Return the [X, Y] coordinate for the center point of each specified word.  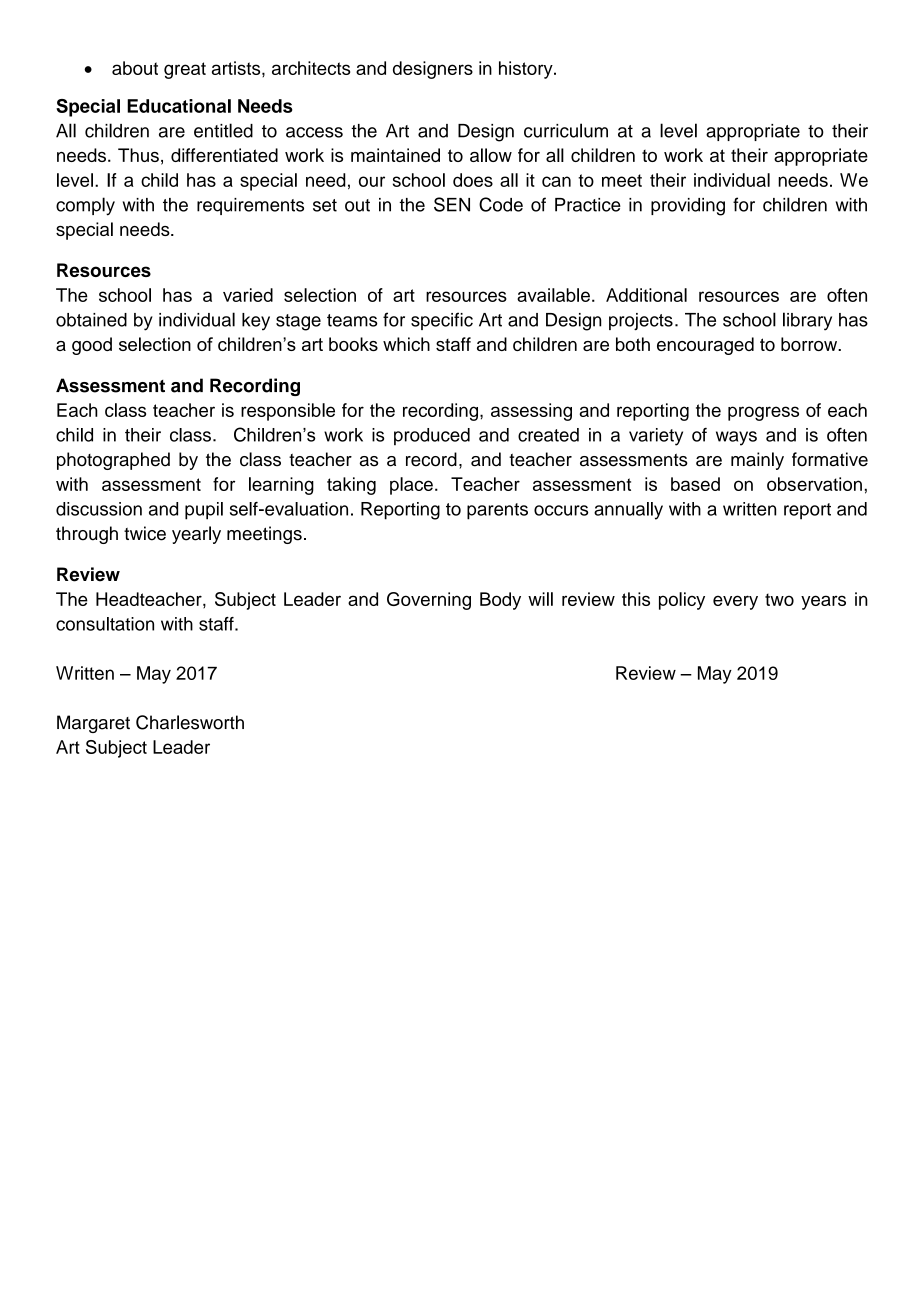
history [527, 70]
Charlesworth [190, 722]
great [185, 70]
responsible [288, 412]
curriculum [566, 130]
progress [763, 413]
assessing [531, 412]
